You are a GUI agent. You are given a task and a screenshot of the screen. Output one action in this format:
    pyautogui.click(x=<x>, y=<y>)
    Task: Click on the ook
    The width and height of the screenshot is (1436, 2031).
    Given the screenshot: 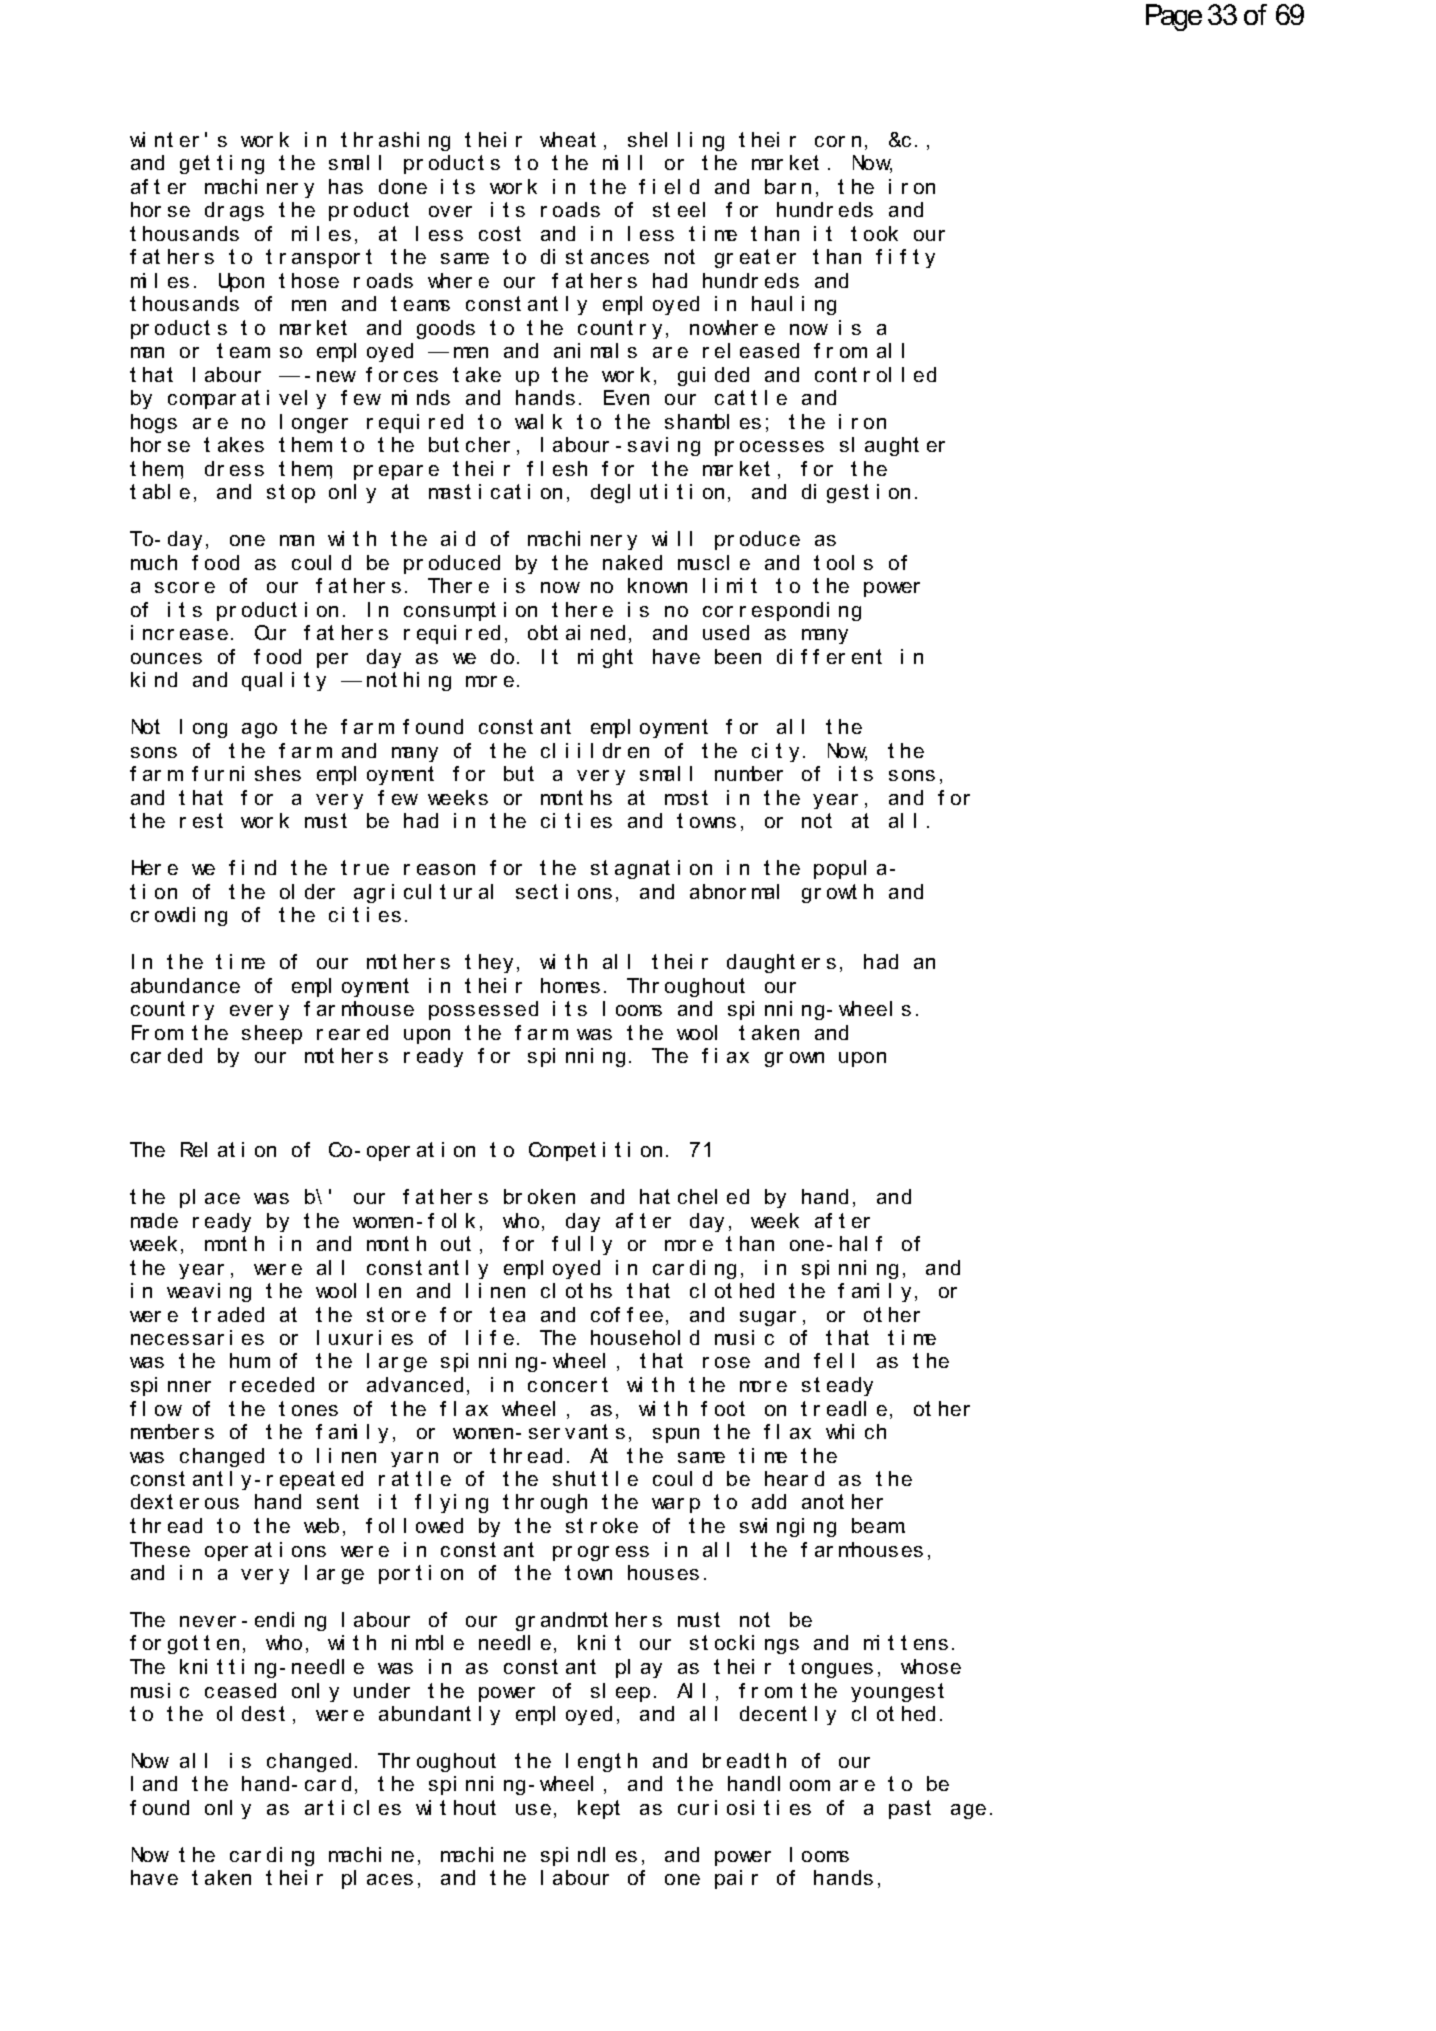 What is the action you would take?
    pyautogui.click(x=881, y=233)
